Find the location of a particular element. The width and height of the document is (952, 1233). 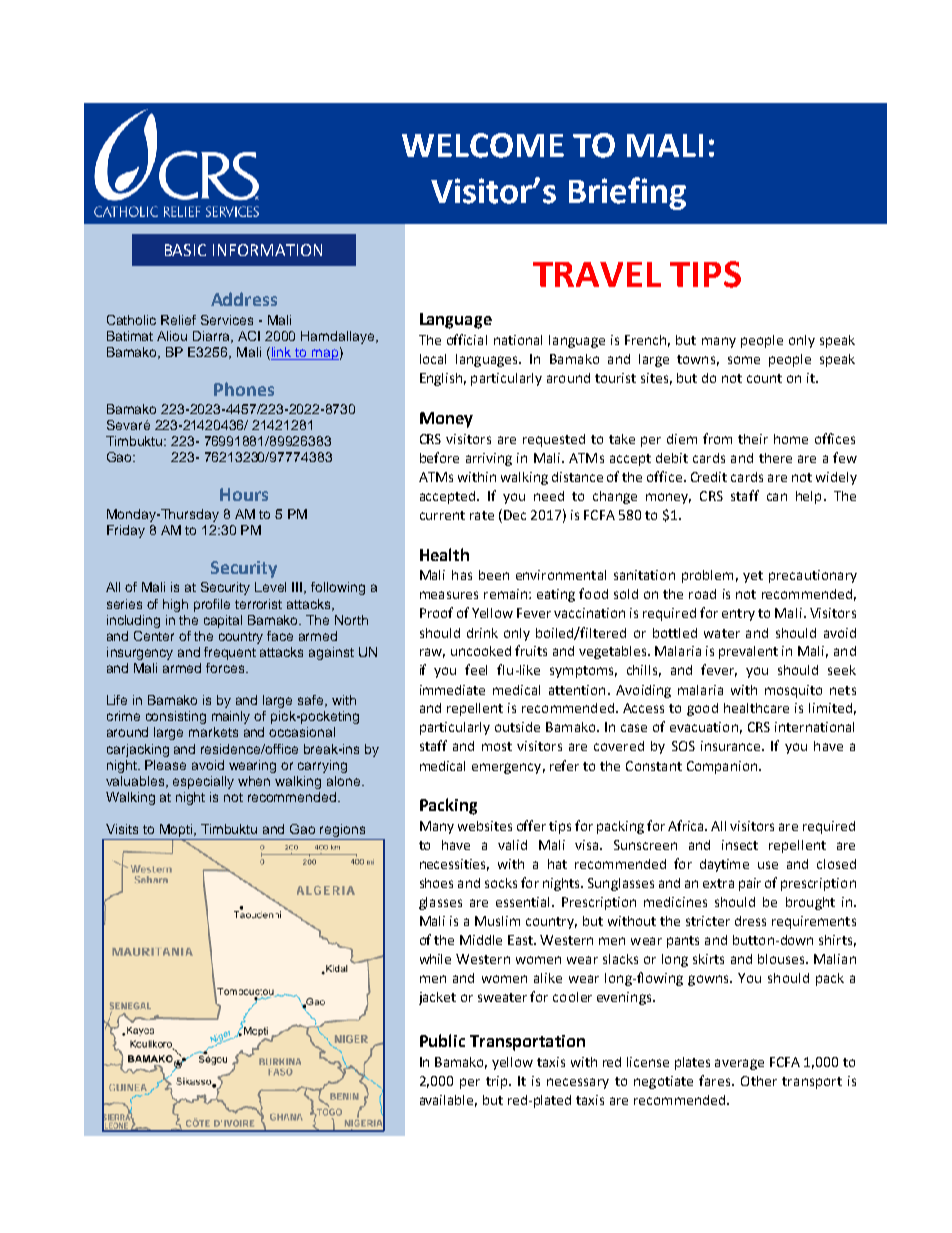

Hours is located at coordinates (244, 494).
